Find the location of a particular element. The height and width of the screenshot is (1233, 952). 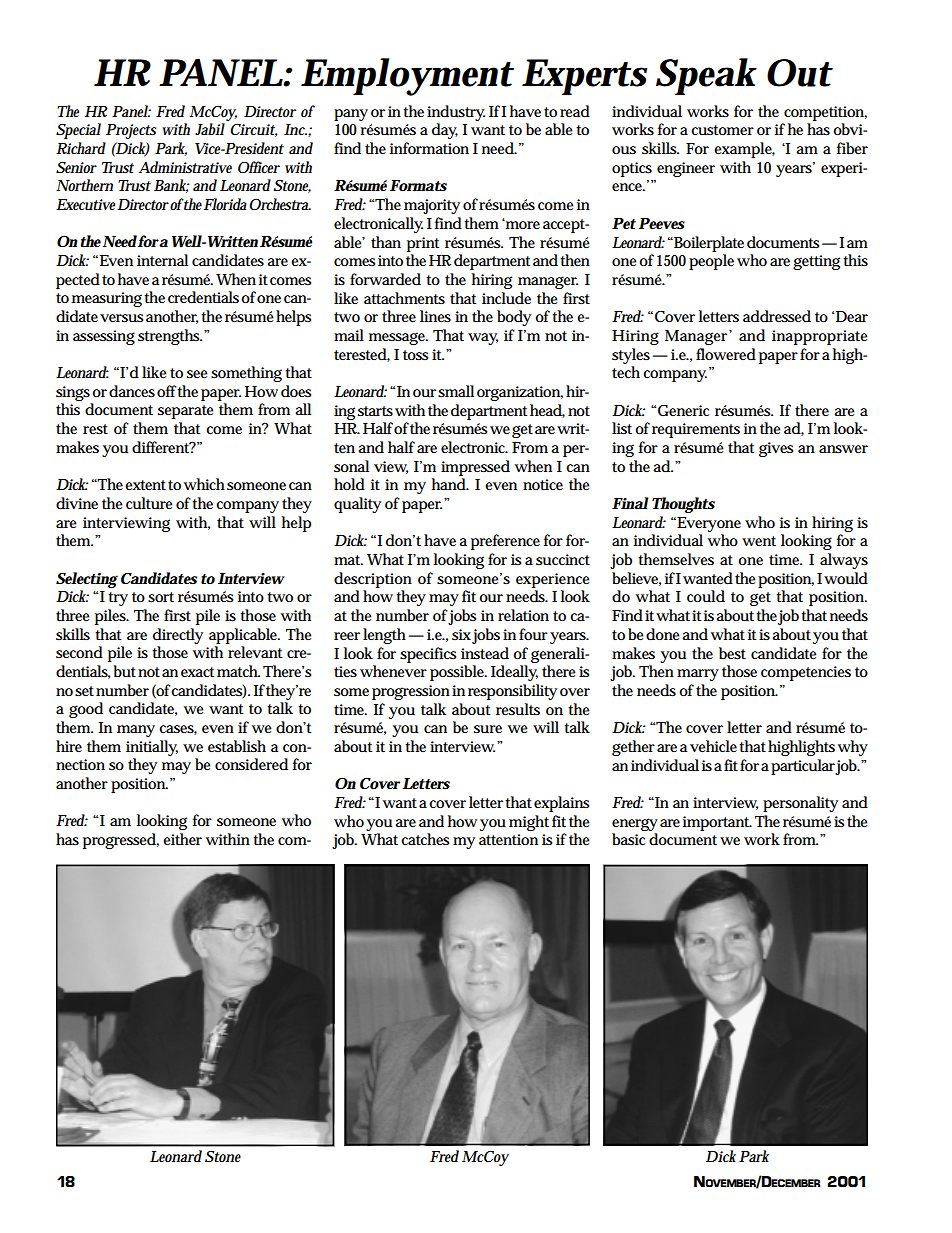

catches is located at coordinates (425, 839).
